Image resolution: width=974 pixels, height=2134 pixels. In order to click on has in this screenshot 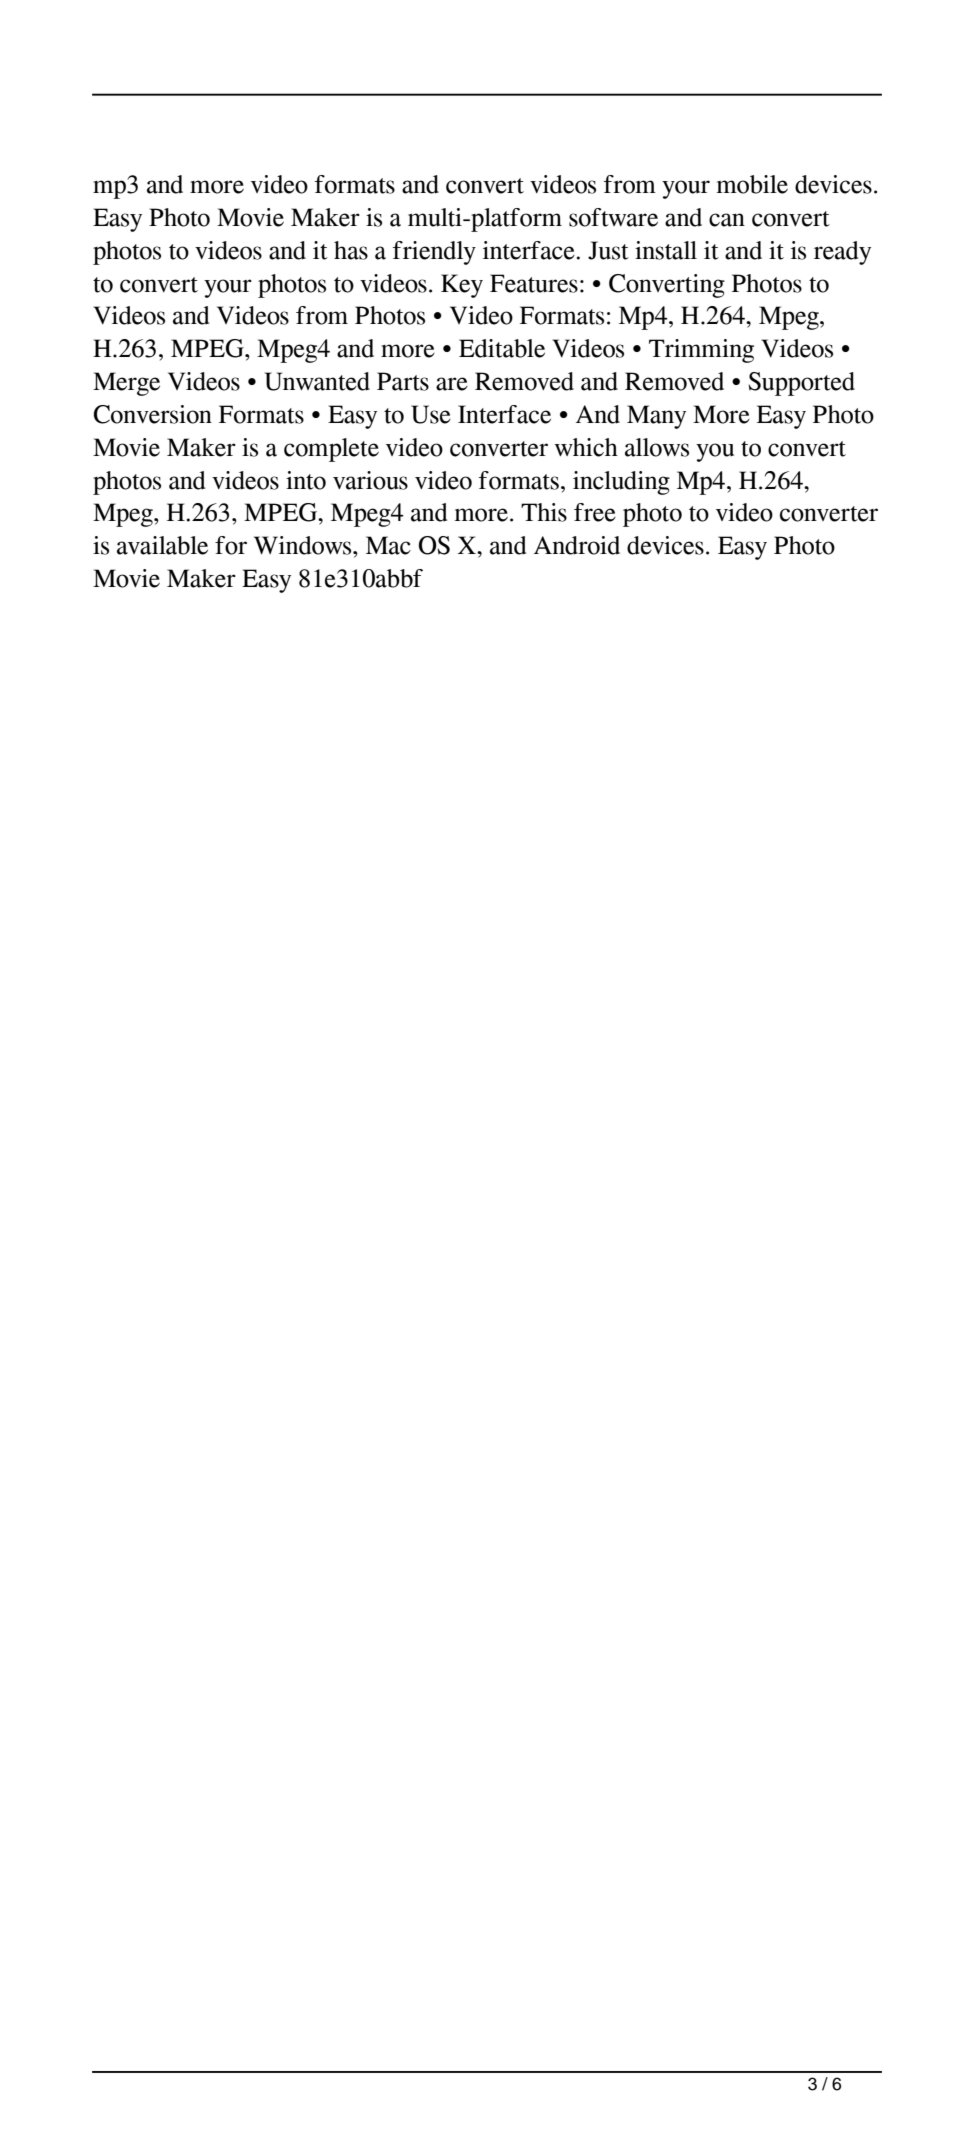, I will do `click(351, 250)`.
